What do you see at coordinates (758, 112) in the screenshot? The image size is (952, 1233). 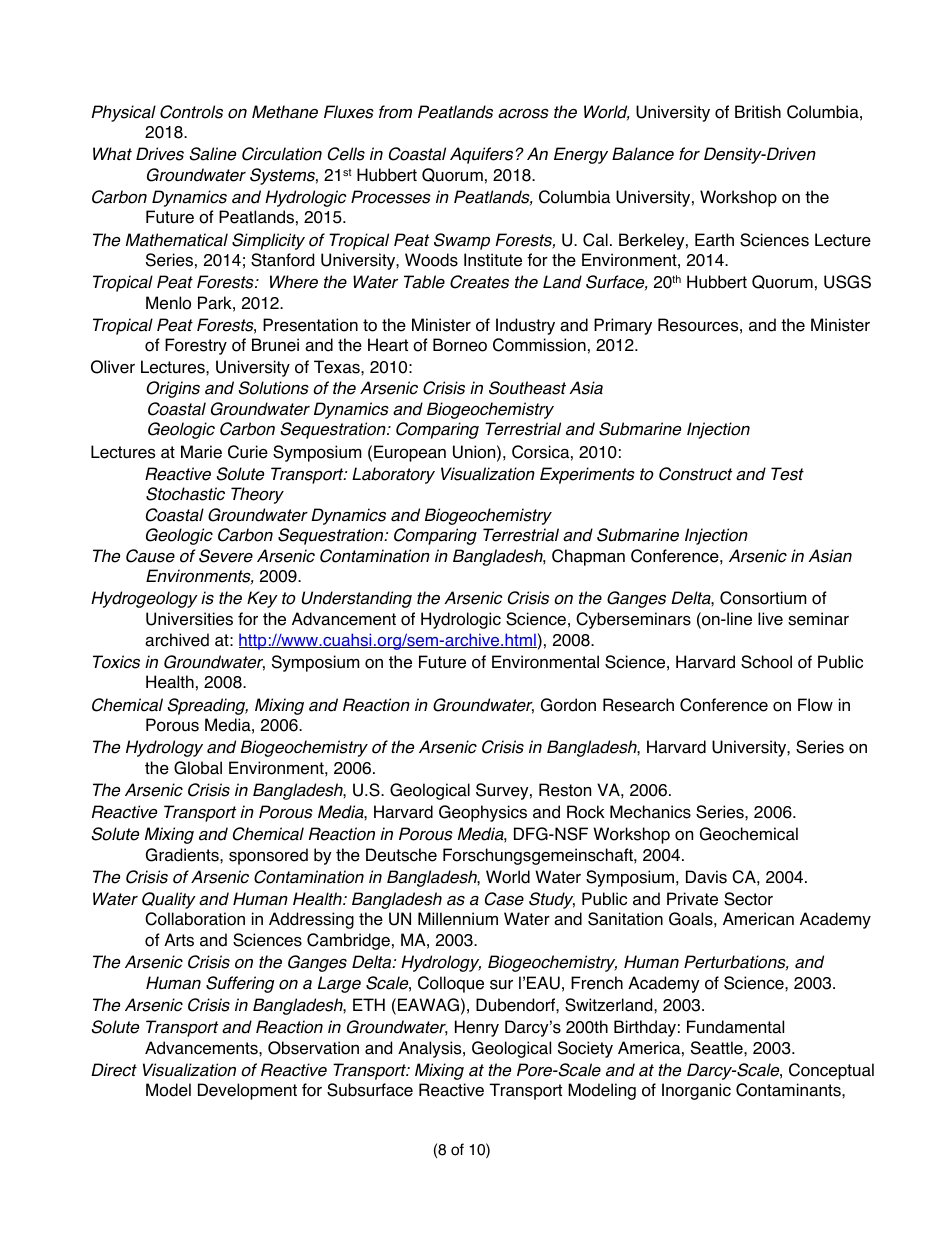 I see `British` at bounding box center [758, 112].
